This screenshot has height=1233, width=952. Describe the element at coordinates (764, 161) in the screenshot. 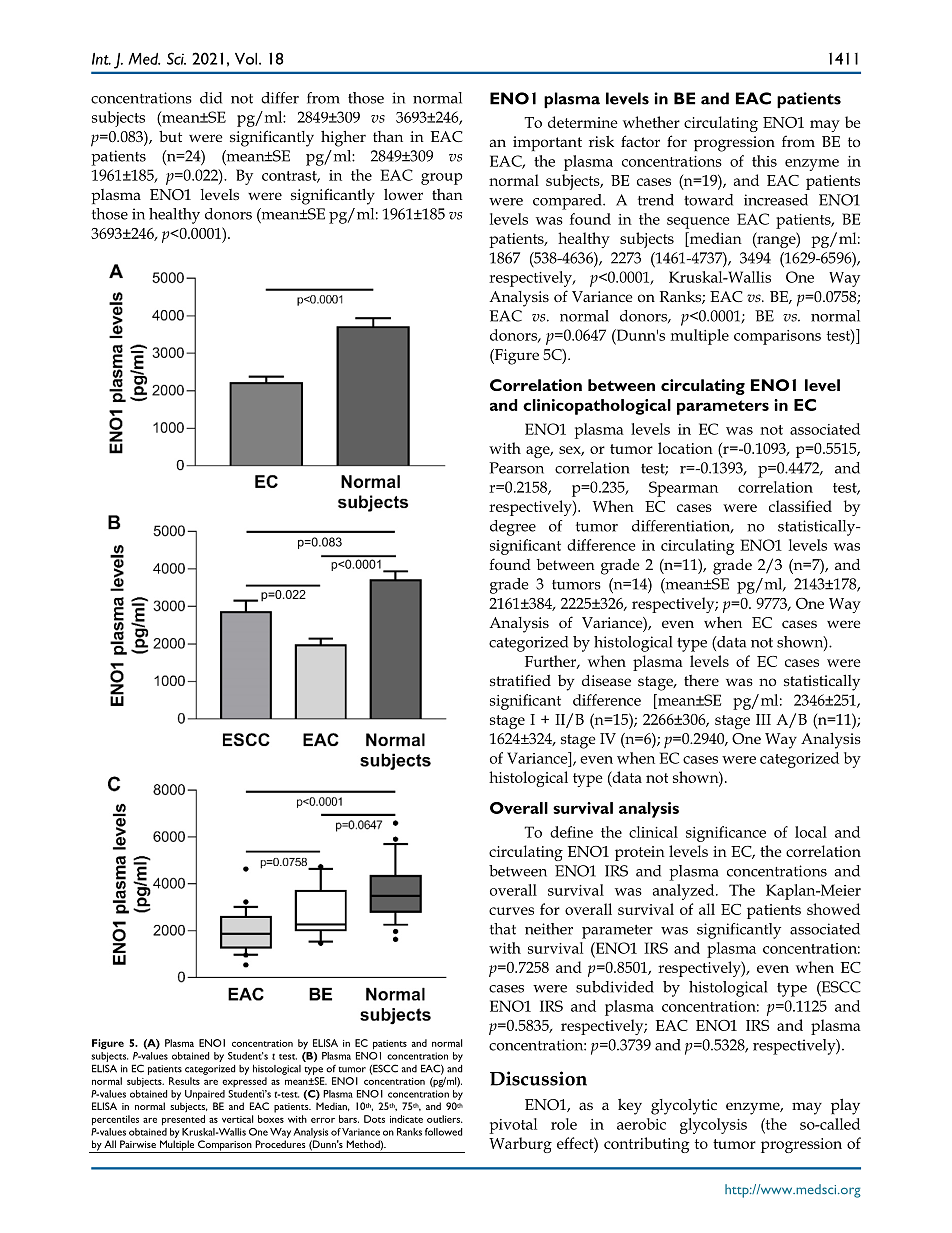

I see `this` at that location.
